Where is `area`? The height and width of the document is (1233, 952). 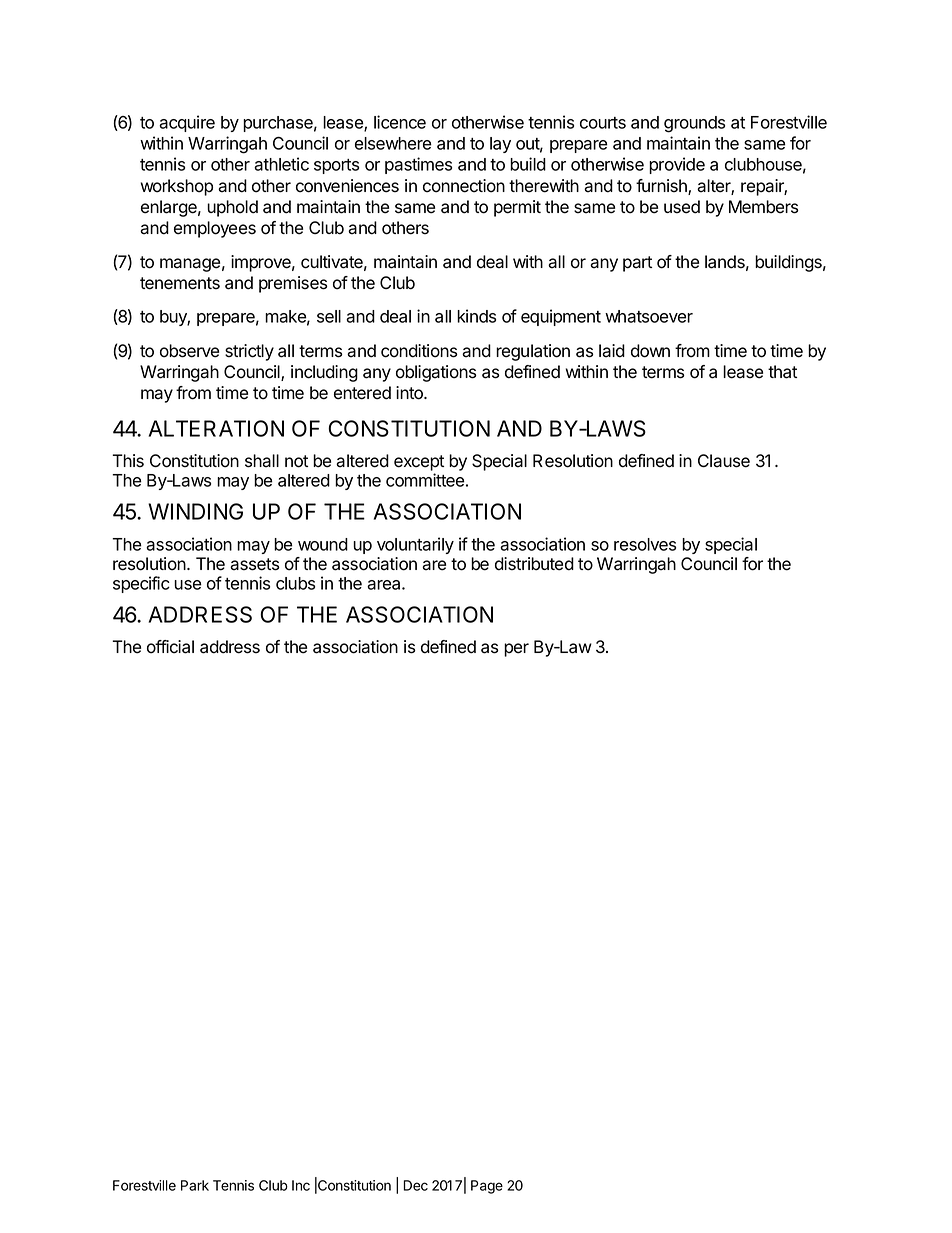
area is located at coordinates (385, 585).
